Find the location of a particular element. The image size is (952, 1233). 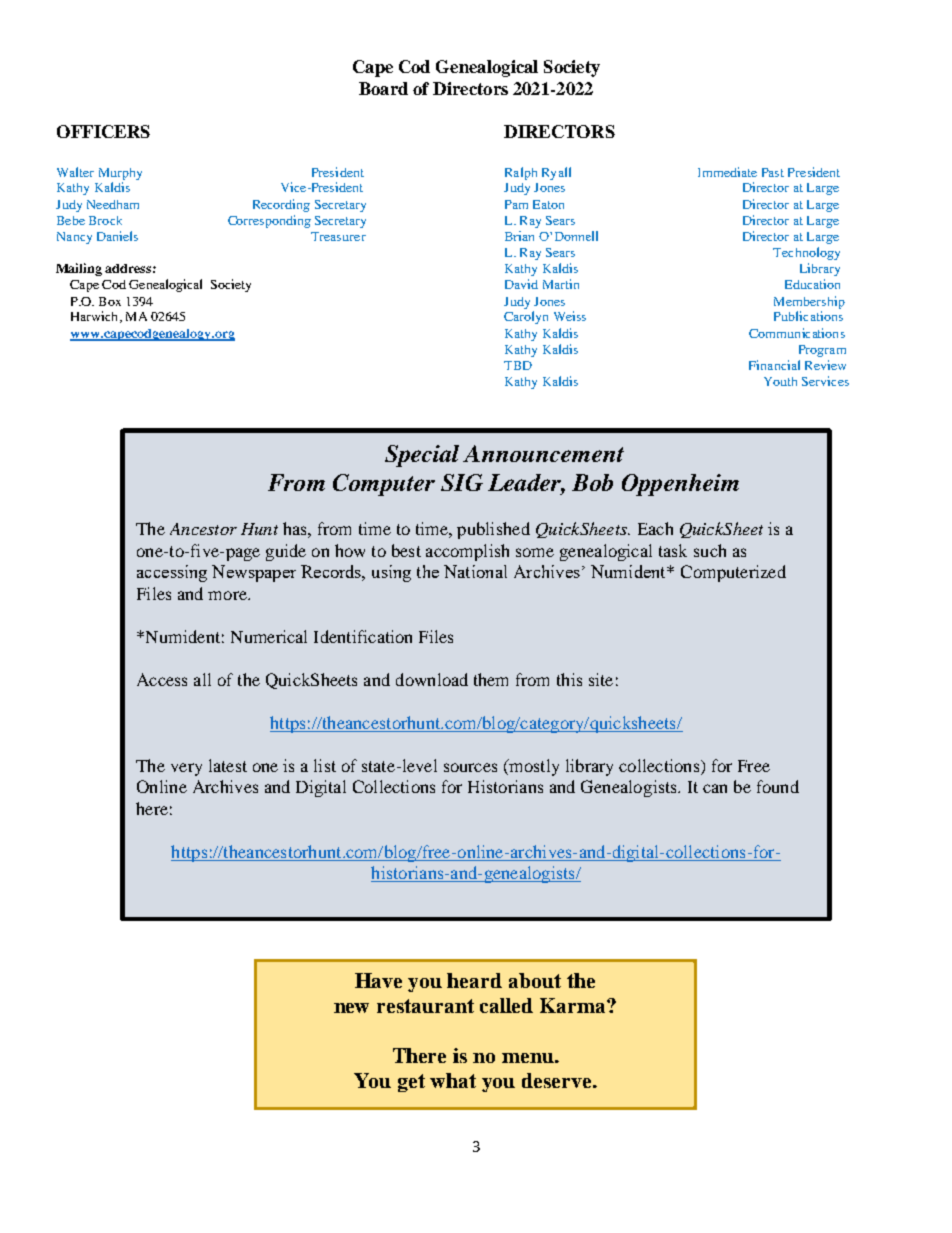

Box is located at coordinates (110, 301).
